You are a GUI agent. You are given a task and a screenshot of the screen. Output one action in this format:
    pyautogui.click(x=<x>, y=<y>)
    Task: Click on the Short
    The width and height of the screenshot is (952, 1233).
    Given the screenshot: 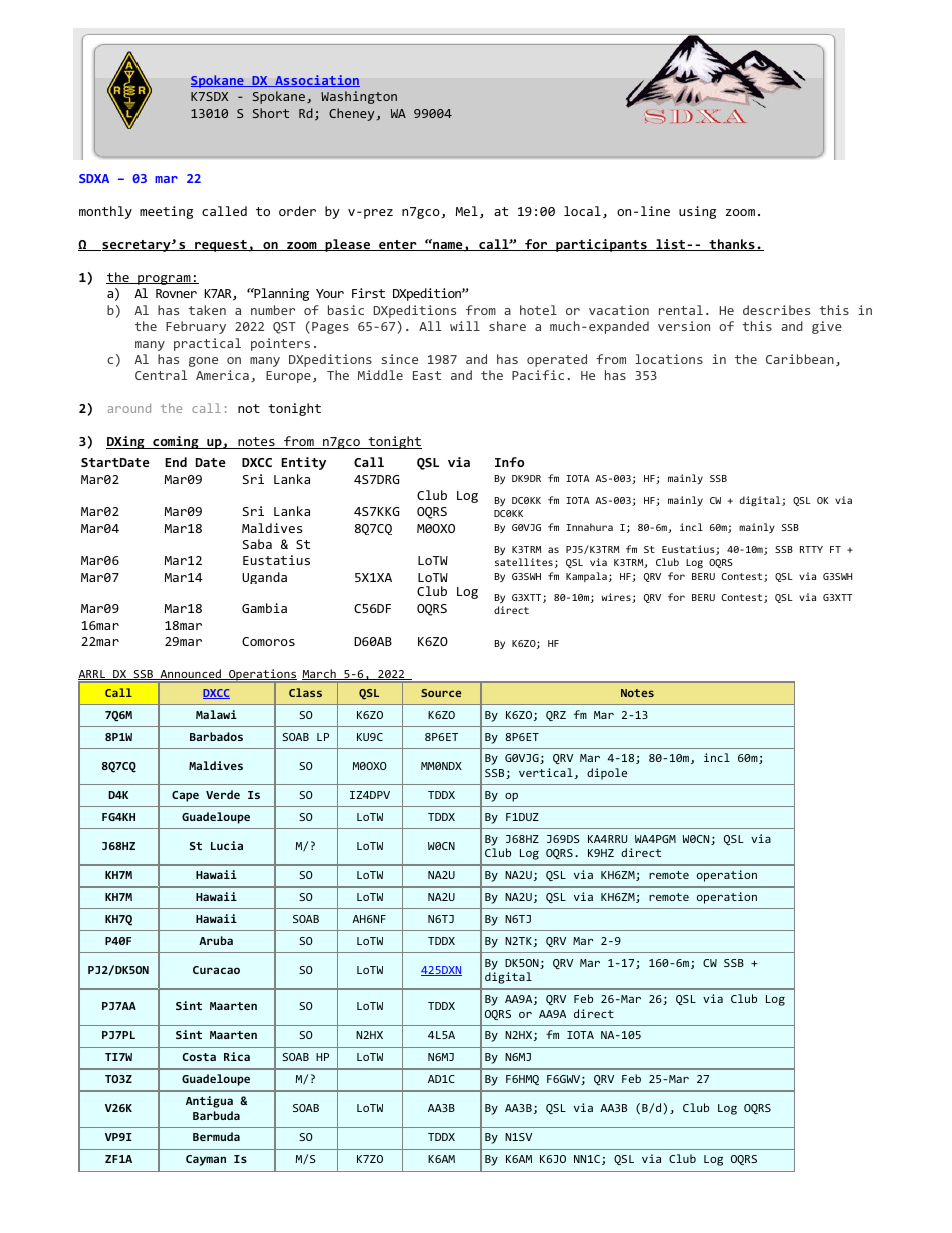 What is the action you would take?
    pyautogui.click(x=271, y=113)
